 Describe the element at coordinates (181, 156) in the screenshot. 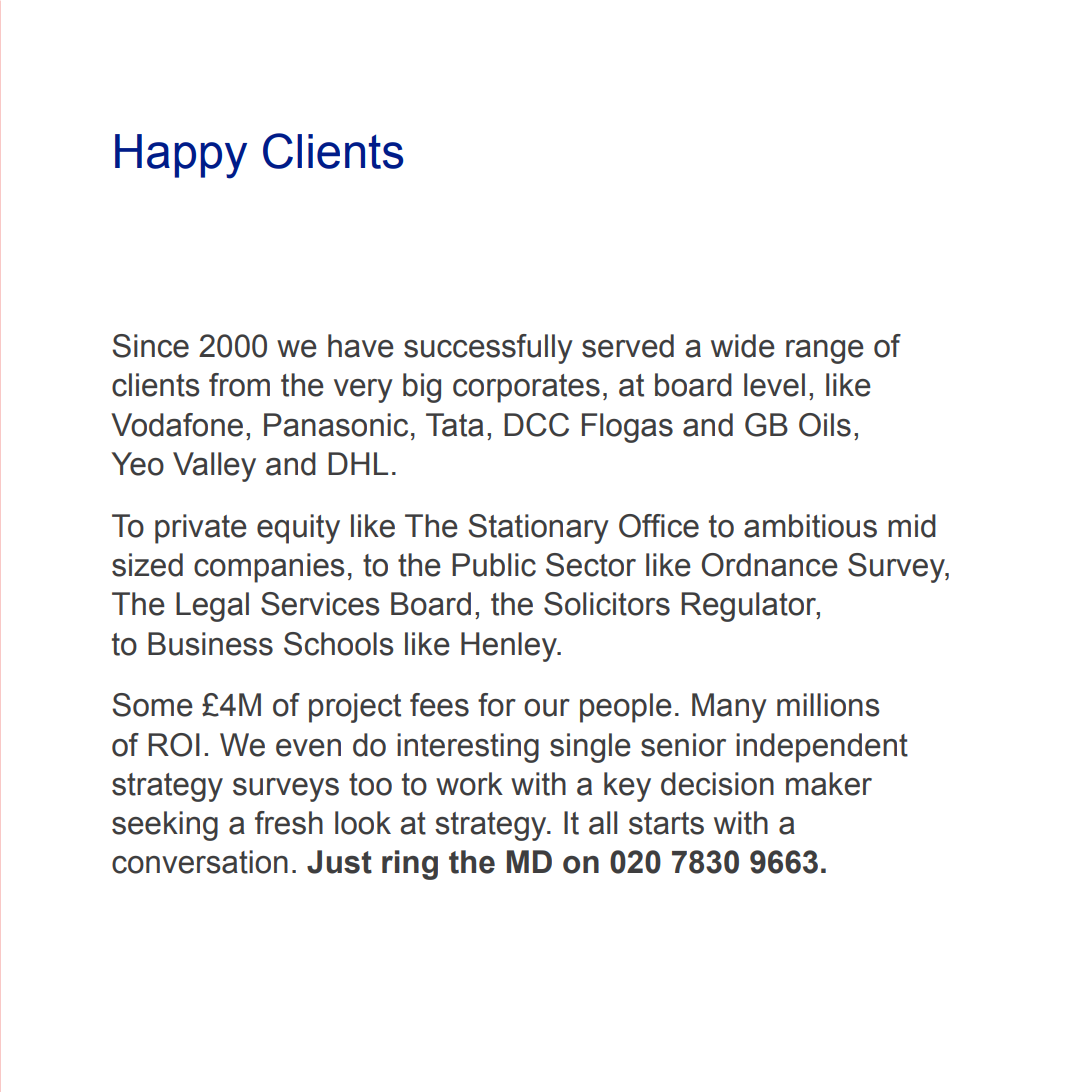

I see `Happy` at that location.
